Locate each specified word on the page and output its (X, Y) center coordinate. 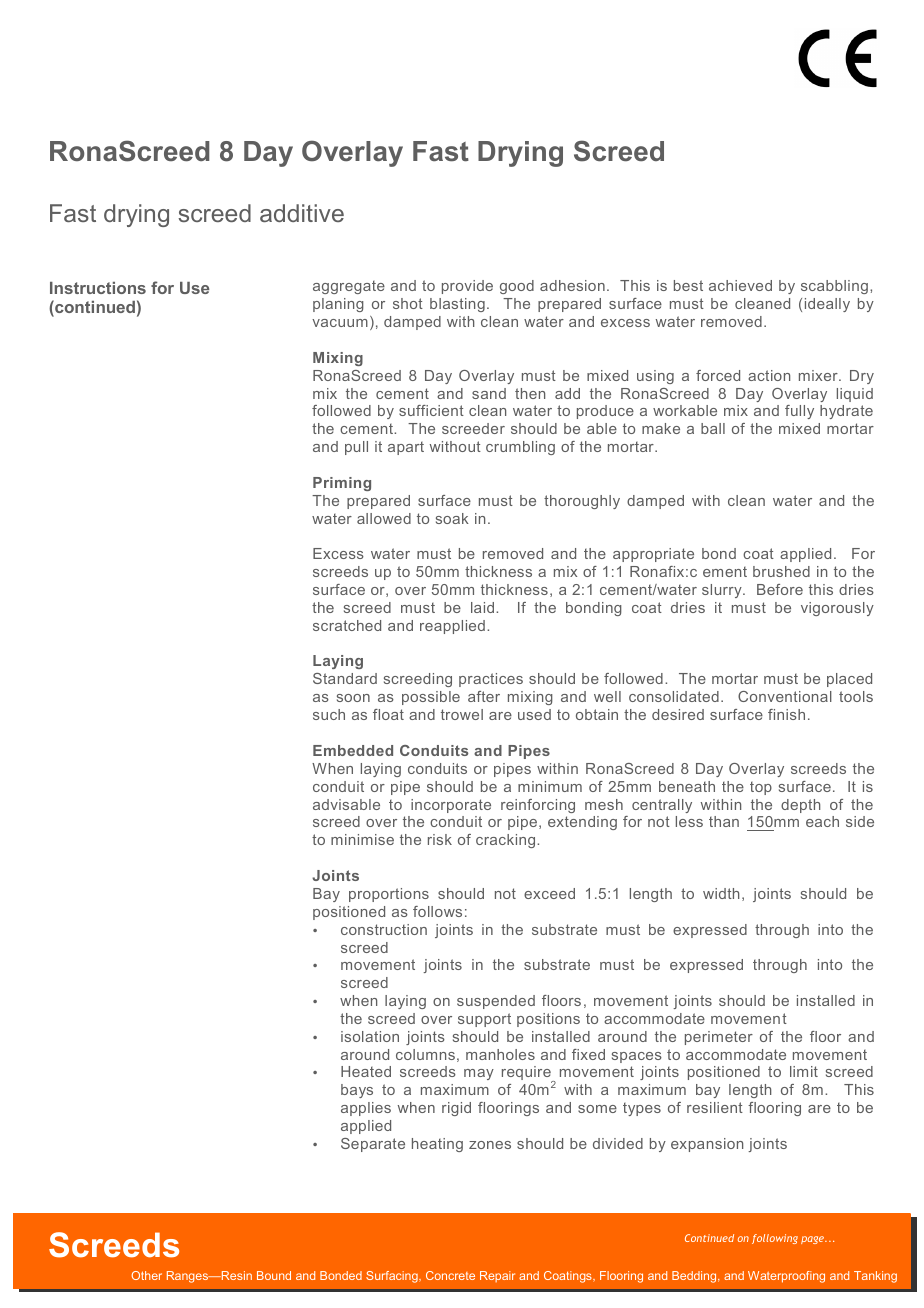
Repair (497, 1276)
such (329, 714)
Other (146, 1275)
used (534, 714)
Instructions (98, 288)
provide (467, 287)
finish (786, 714)
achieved (740, 285)
